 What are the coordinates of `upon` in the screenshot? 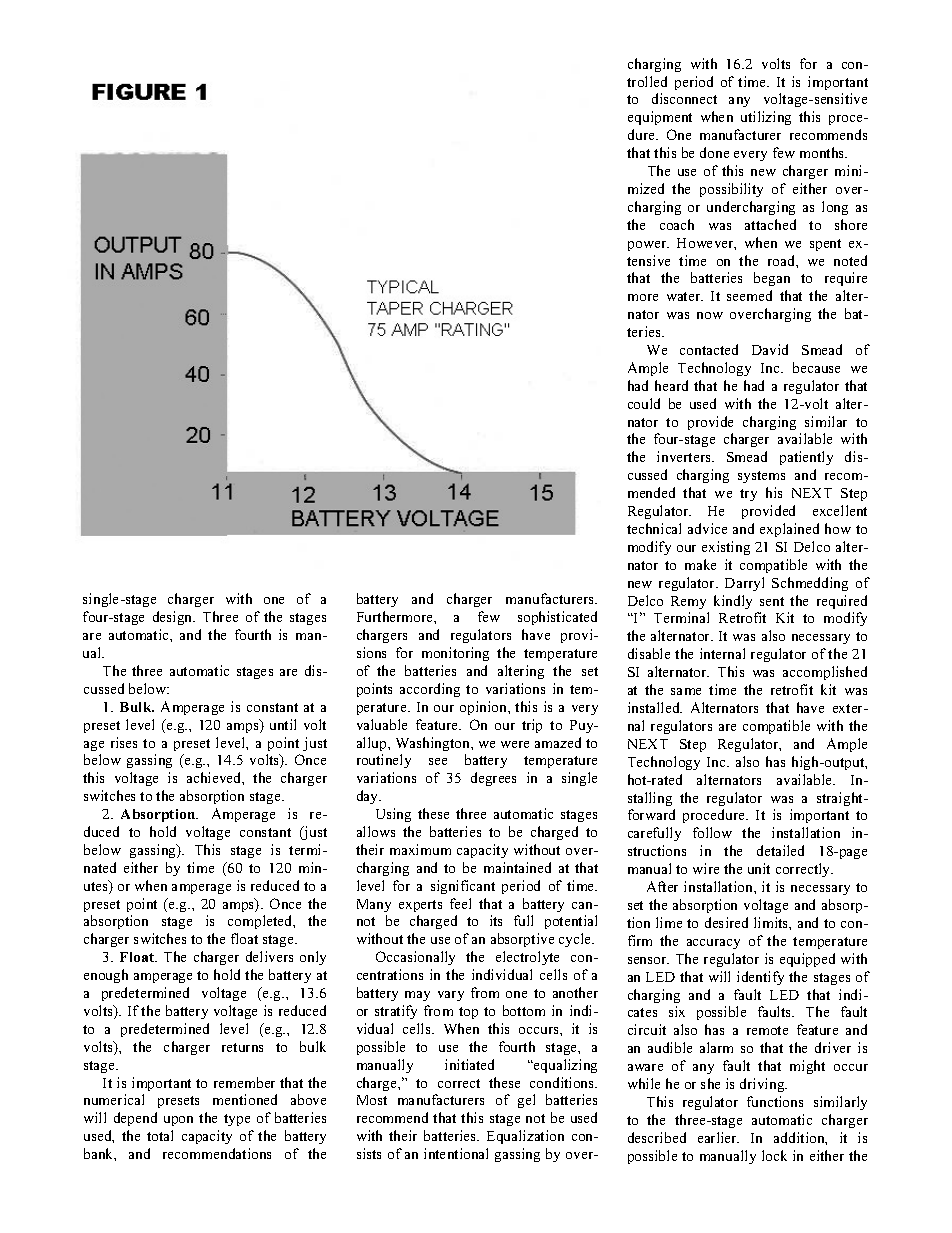 It's located at (178, 1121).
